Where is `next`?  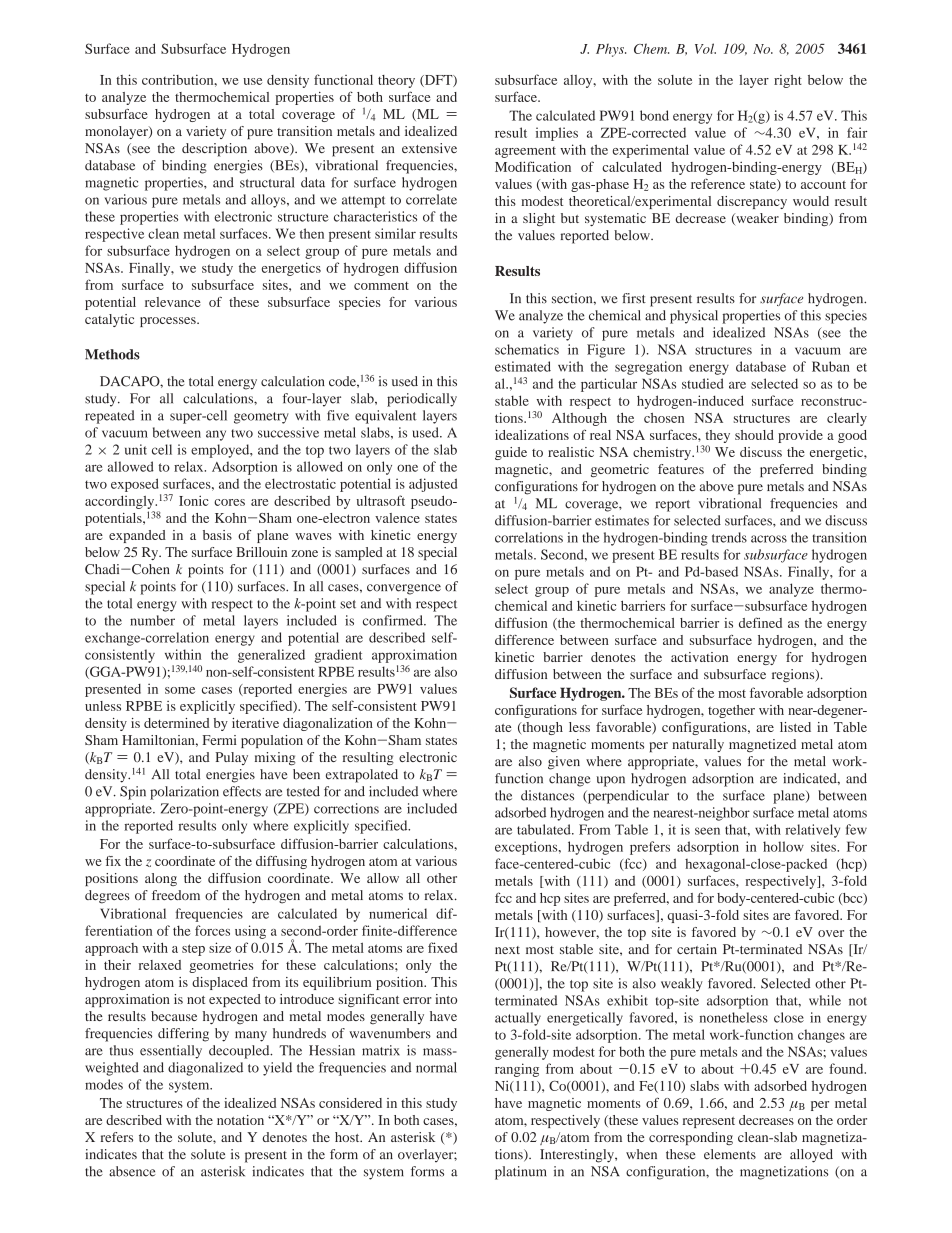 next is located at coordinates (507, 950).
